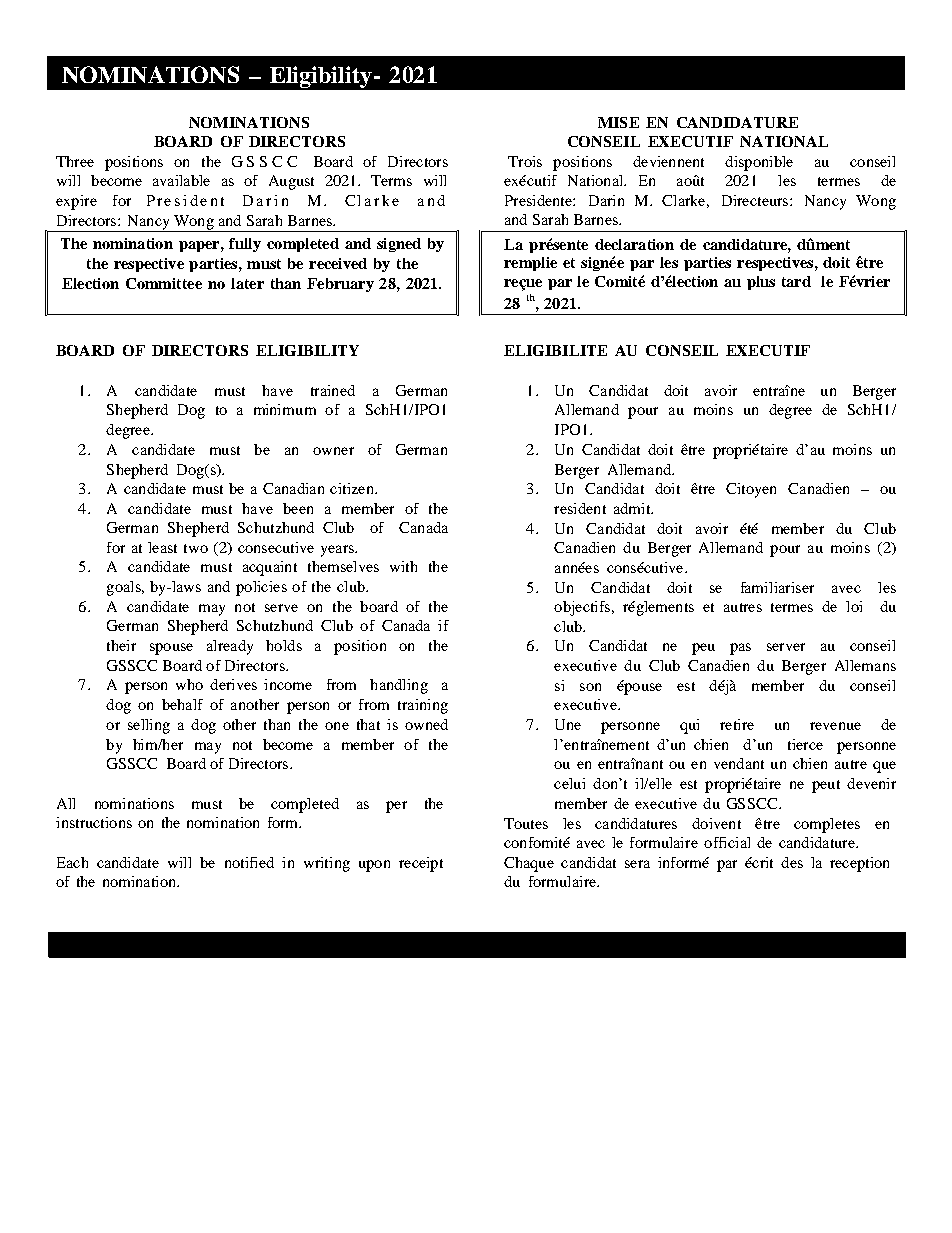 The width and height of the screenshot is (952, 1233). I want to click on admit, so click(633, 508).
